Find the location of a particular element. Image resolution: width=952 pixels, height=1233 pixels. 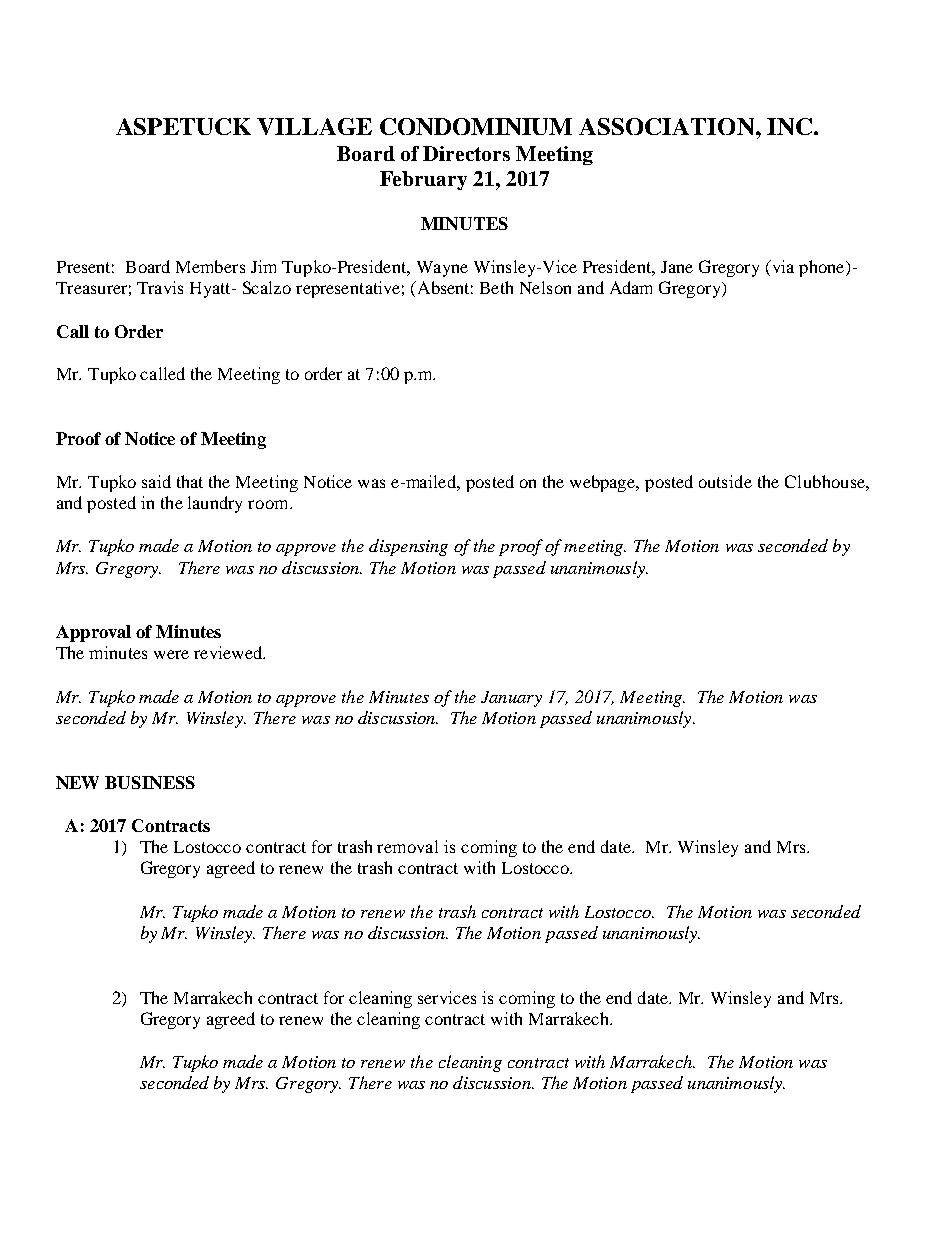

that is located at coordinates (190, 481).
